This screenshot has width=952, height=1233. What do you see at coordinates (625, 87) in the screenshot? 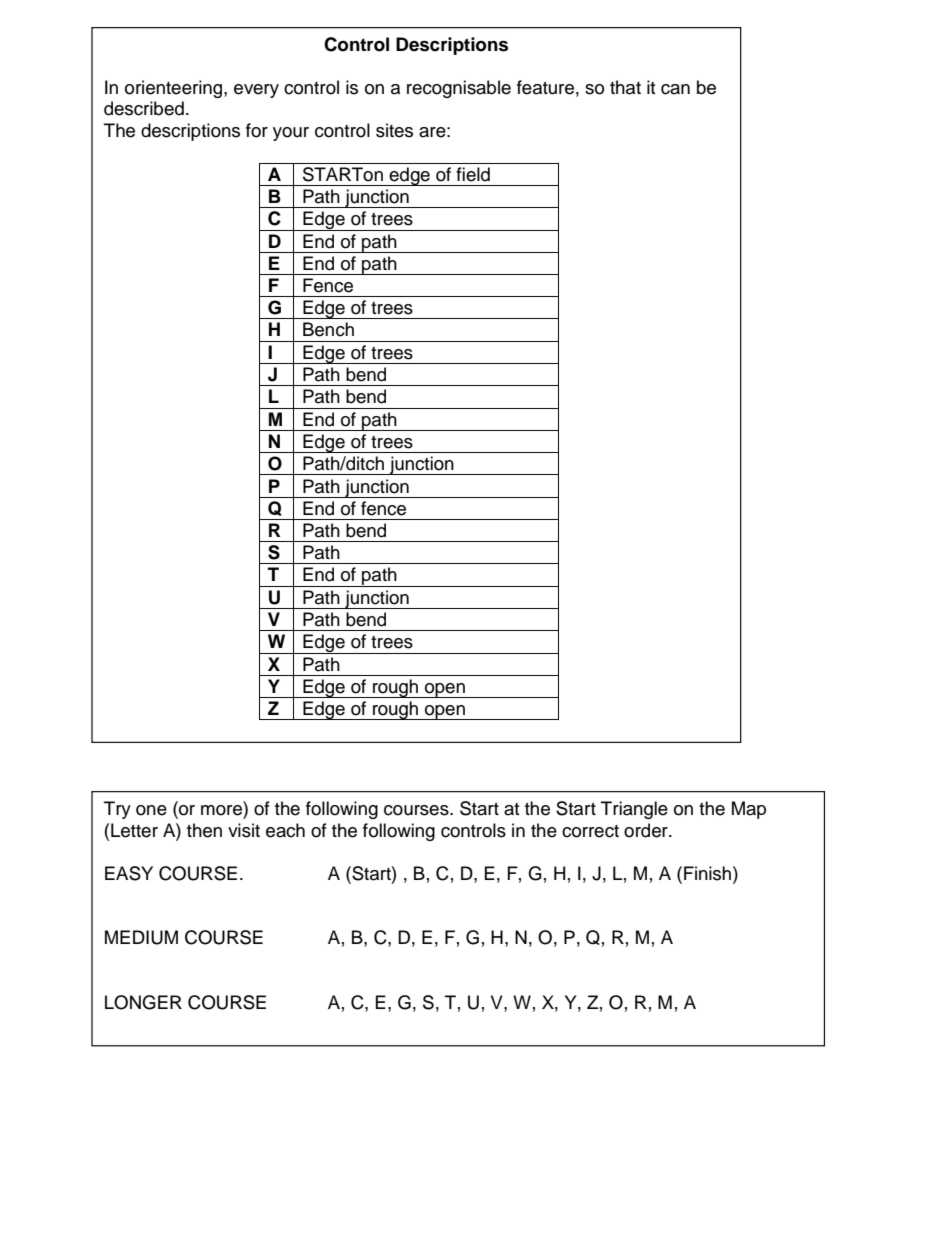
I see `that` at bounding box center [625, 87].
